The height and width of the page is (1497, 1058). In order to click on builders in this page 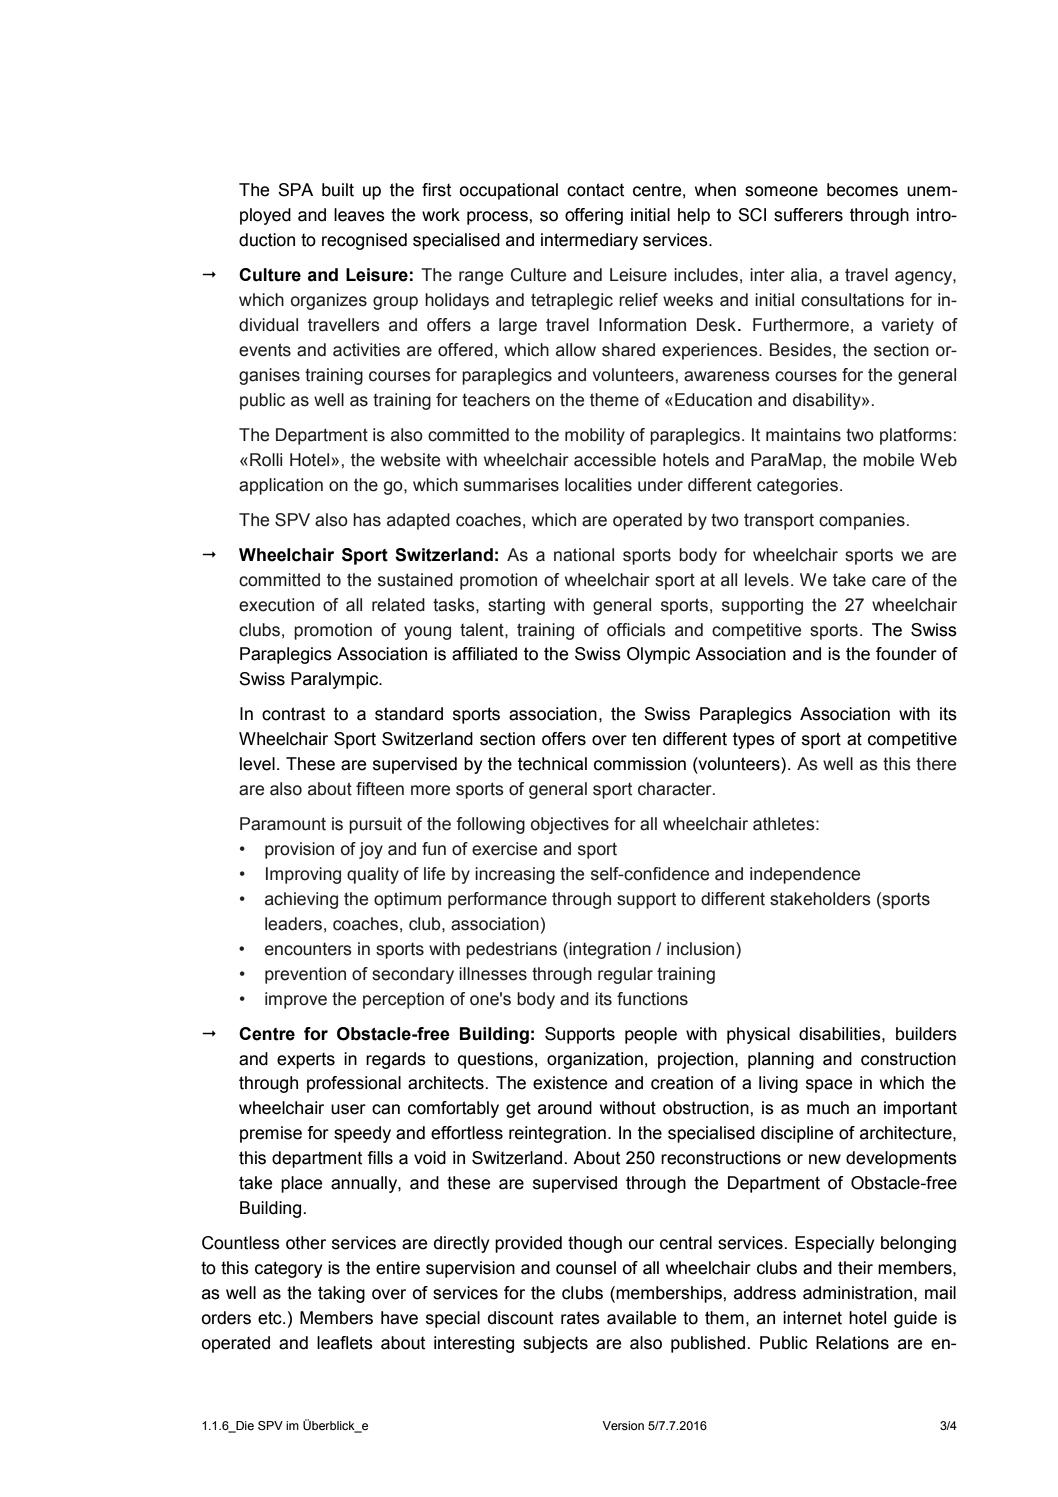, I will do `click(926, 1034)`.
